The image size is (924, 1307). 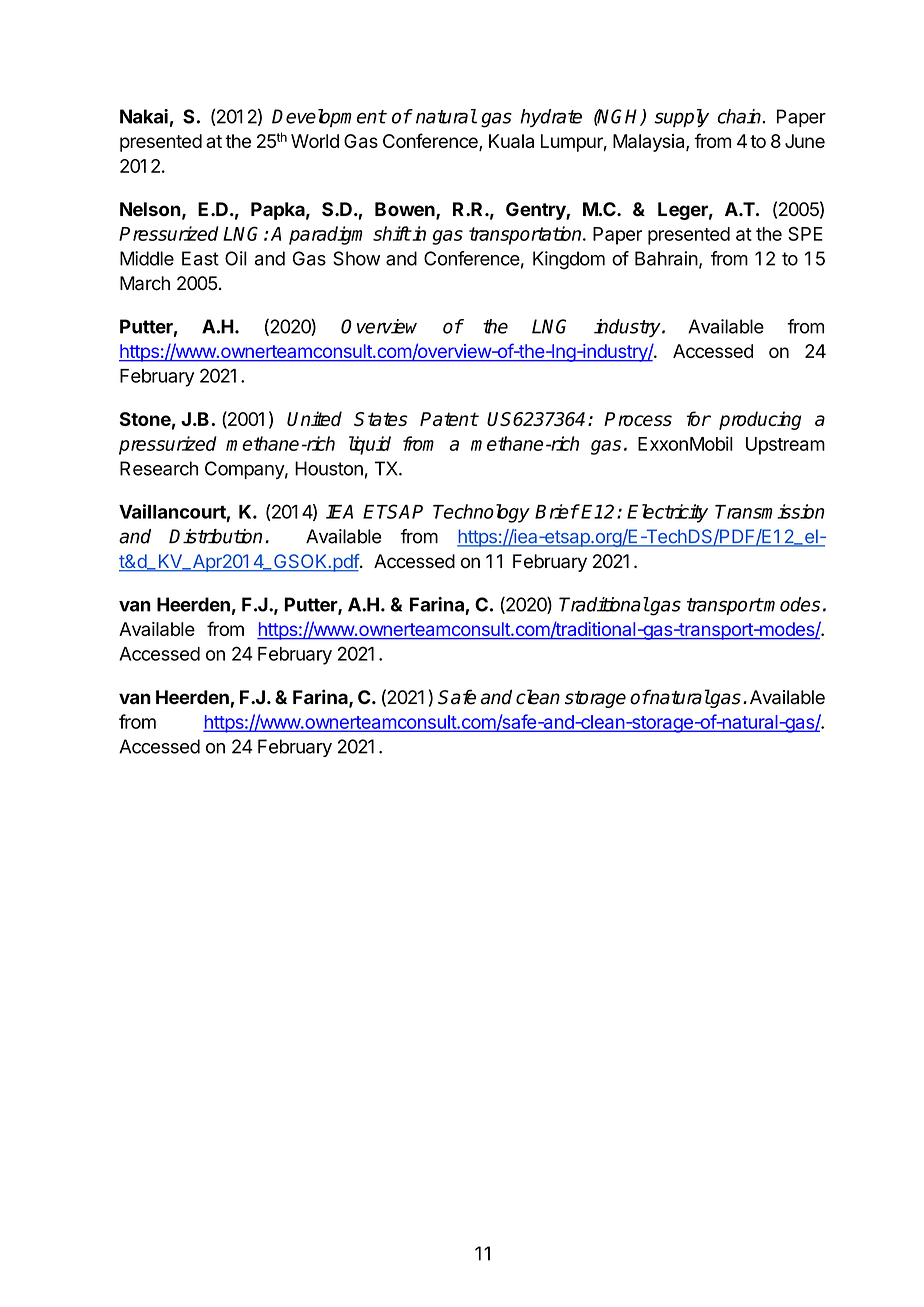 I want to click on March, so click(x=145, y=283).
